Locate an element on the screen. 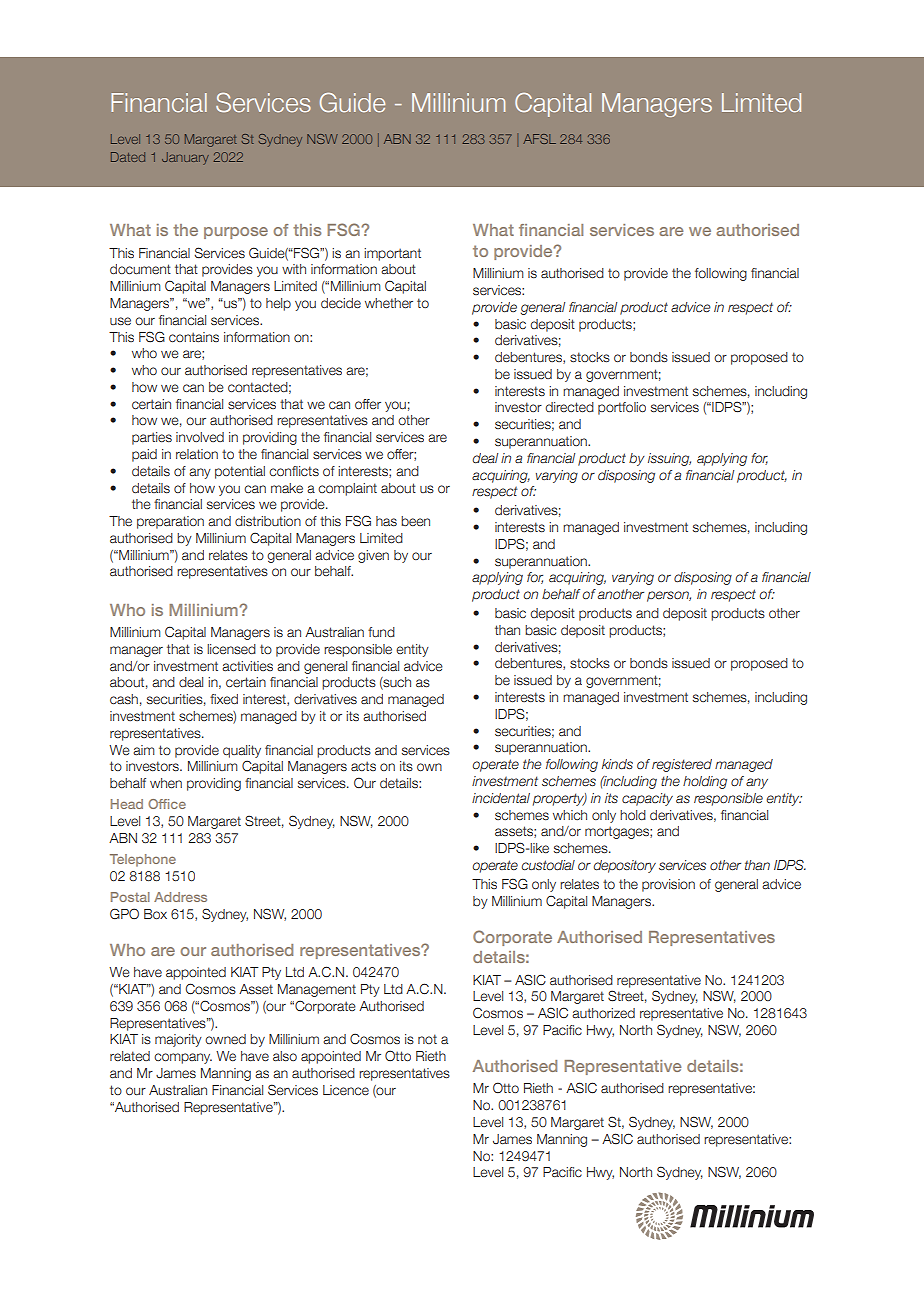 Image resolution: width=924 pixels, height=1308 pixels. whether is located at coordinates (389, 303).
